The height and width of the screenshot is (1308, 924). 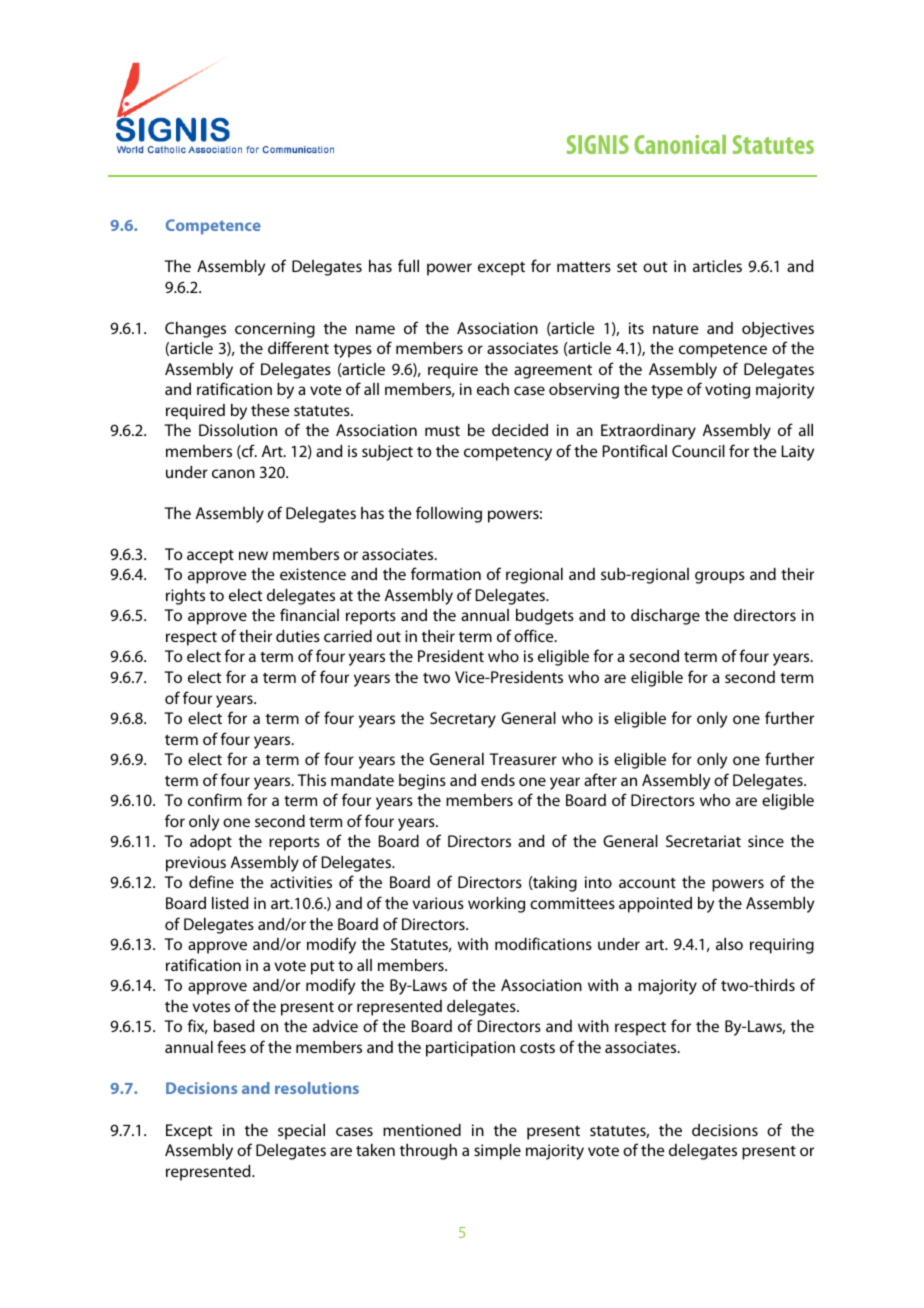 I want to click on discharge, so click(x=665, y=617).
